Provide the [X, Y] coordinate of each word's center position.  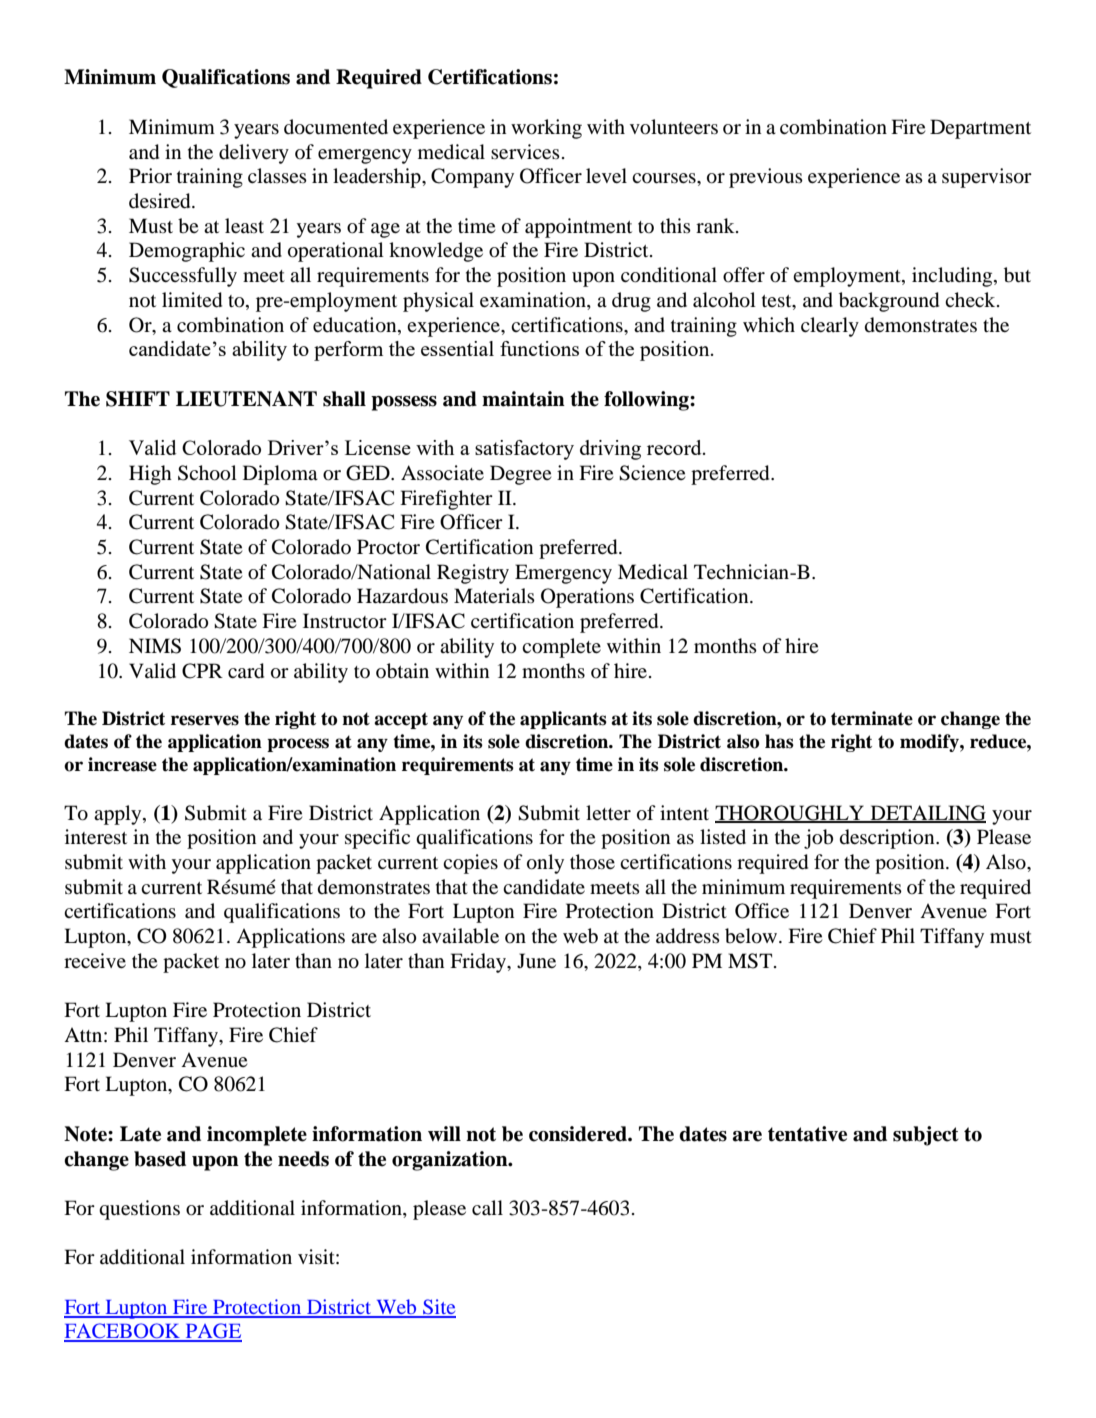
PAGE [212, 1332]
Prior [150, 176]
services [525, 151]
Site [438, 1308]
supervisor [987, 178]
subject [926, 1136]
